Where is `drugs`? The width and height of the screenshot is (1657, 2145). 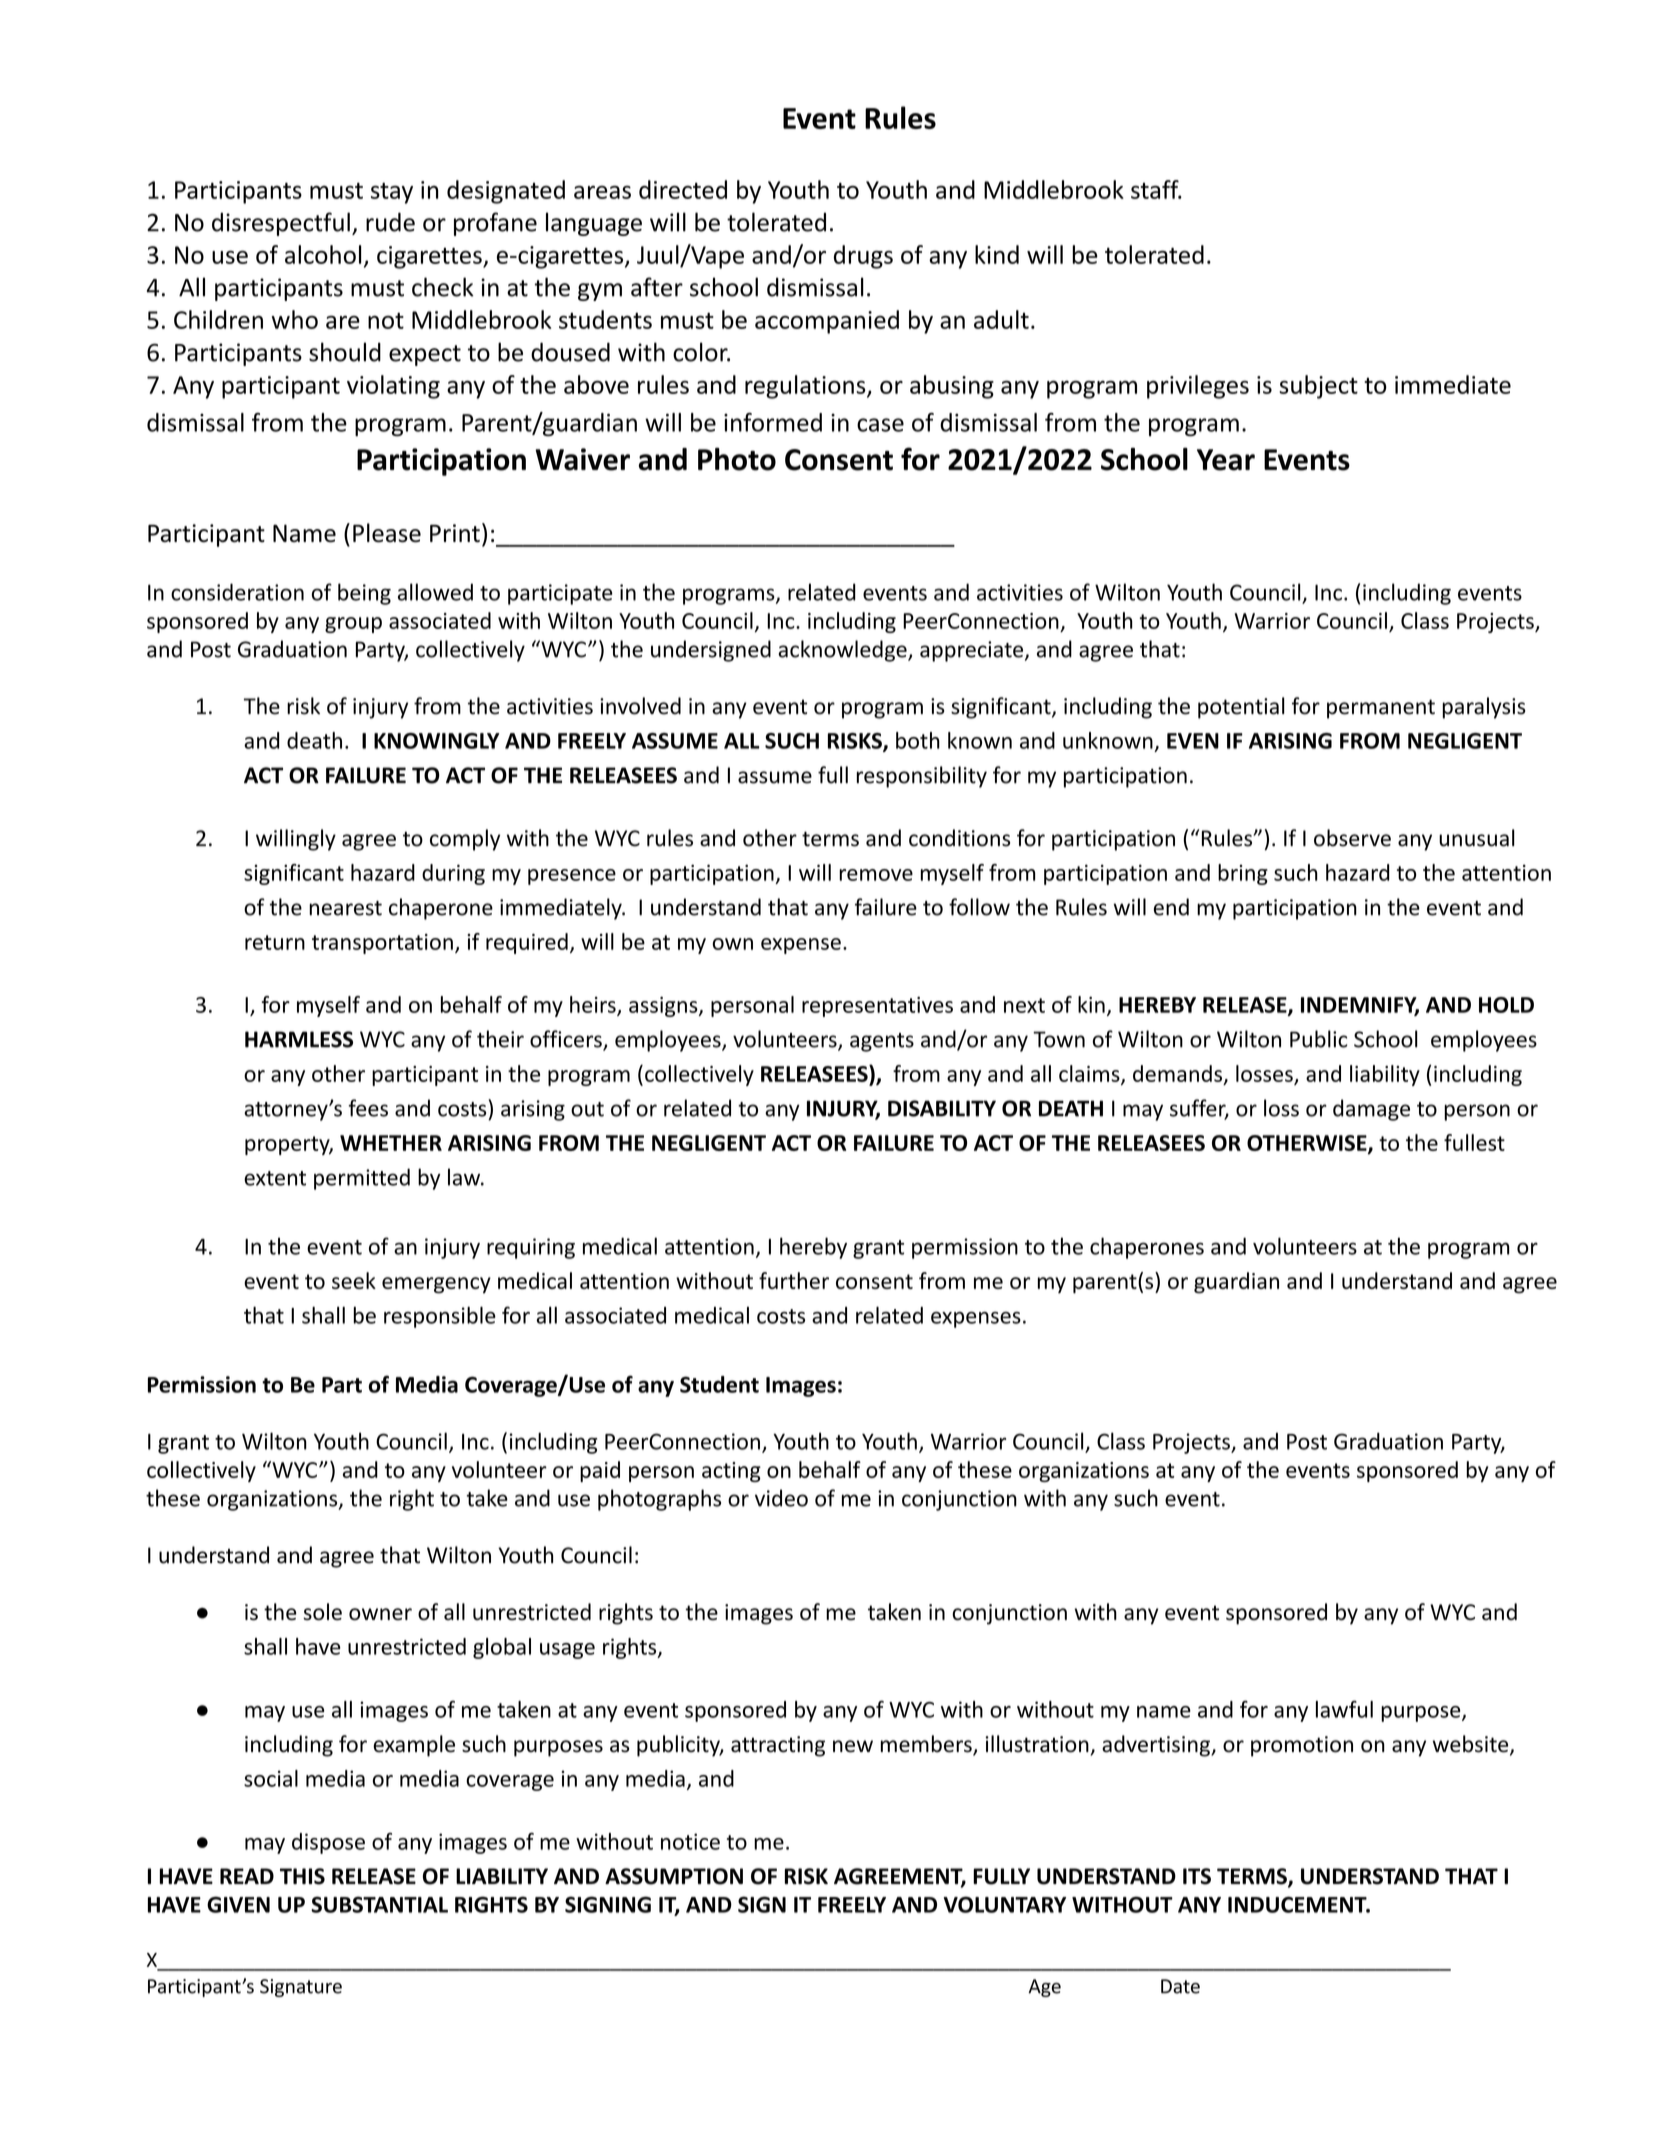 drugs is located at coordinates (863, 257).
